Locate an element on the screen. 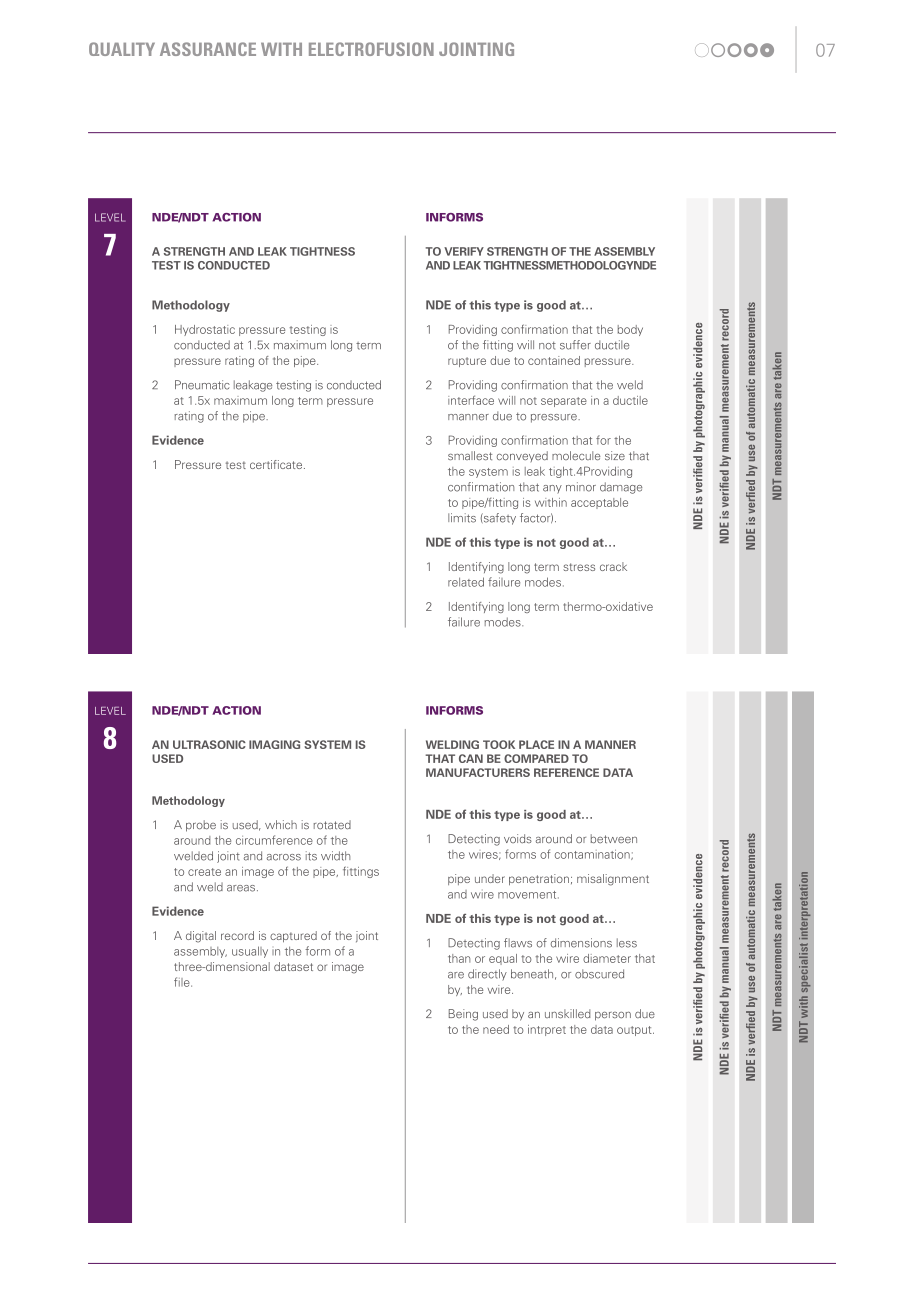 The width and height of the screenshot is (924, 1308). ULTRASONIC is located at coordinates (209, 744).
